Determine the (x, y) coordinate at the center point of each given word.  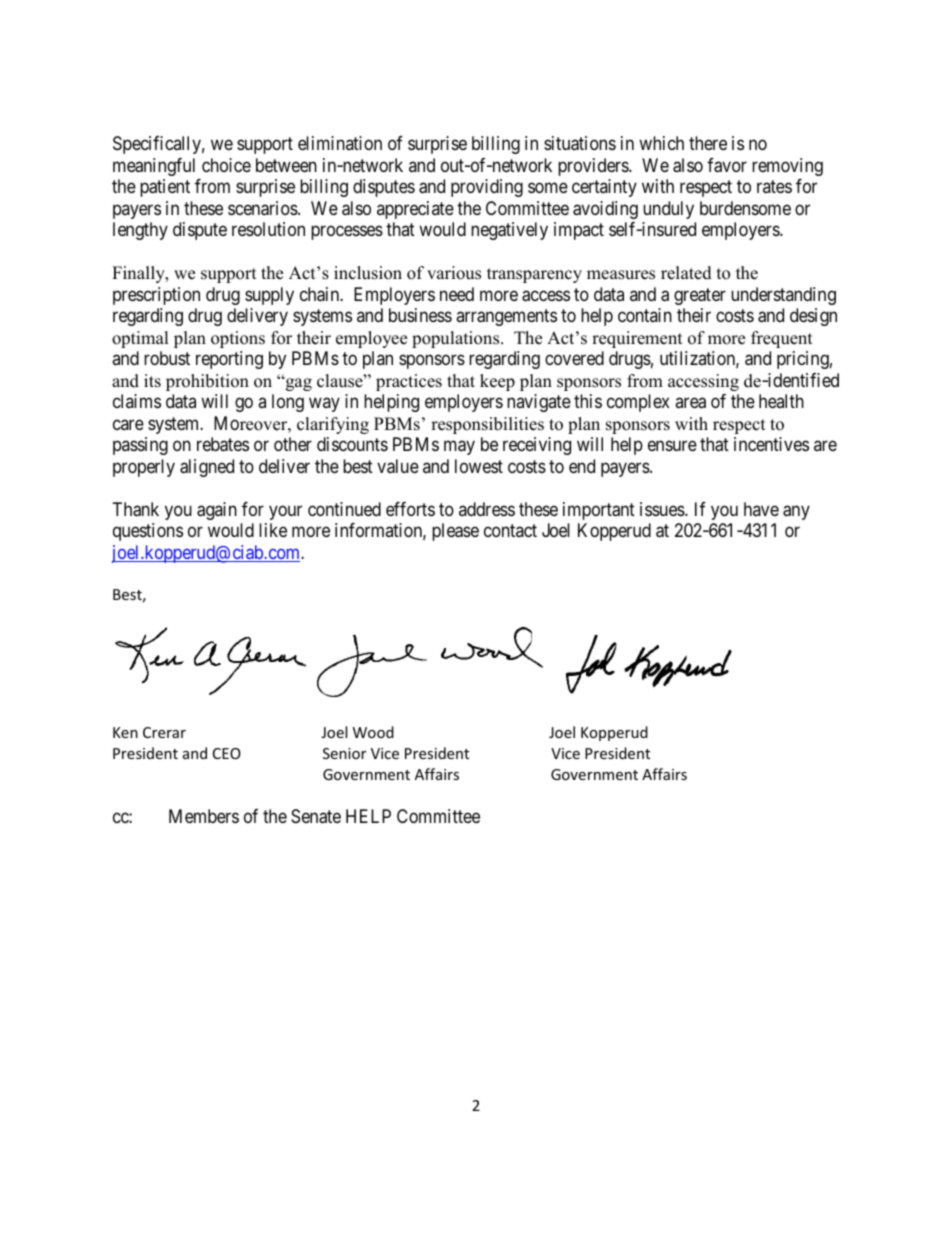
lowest (479, 466)
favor (727, 165)
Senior (344, 753)
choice (226, 165)
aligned (207, 468)
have (761, 509)
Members (204, 816)
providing (487, 188)
